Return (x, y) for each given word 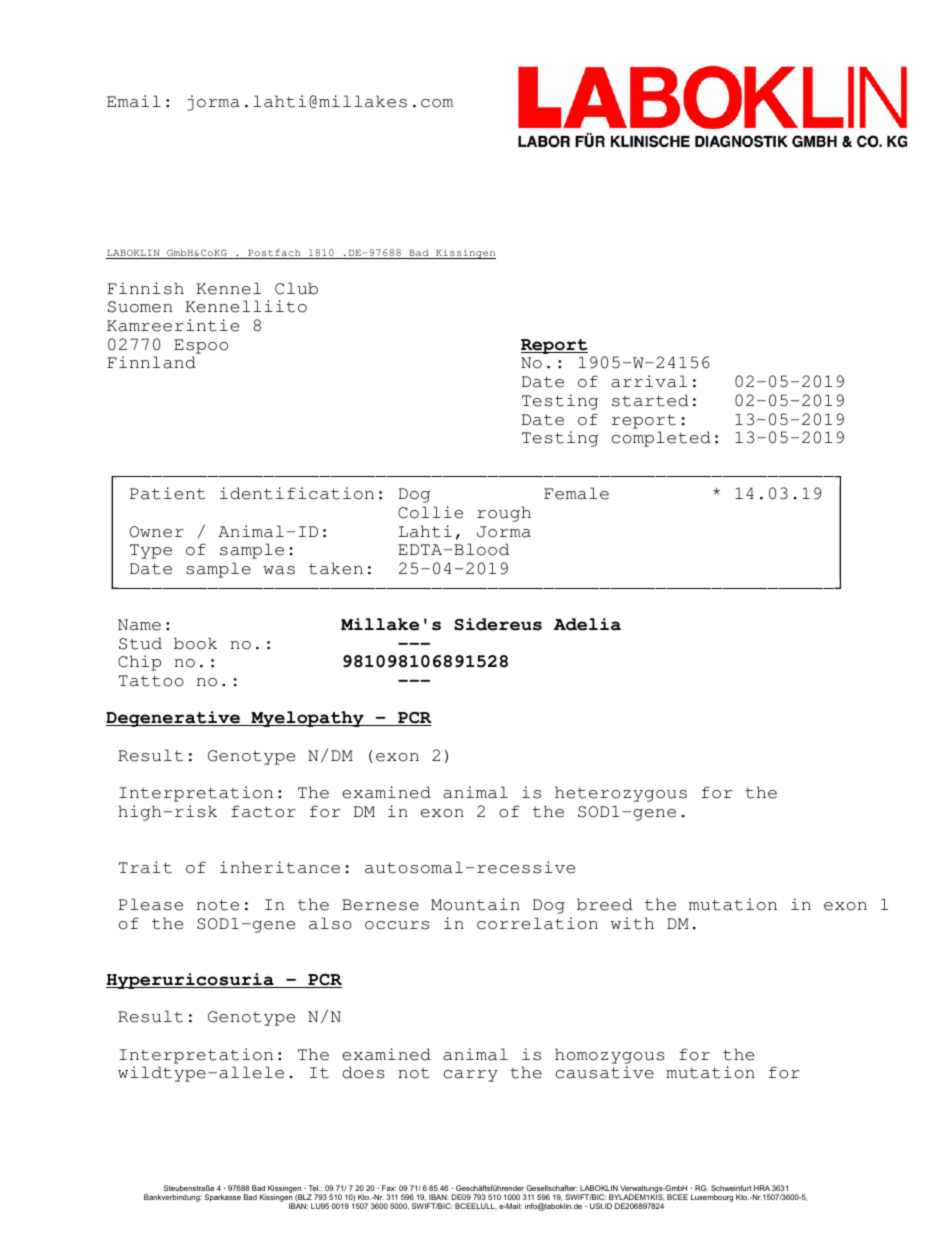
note (218, 905)
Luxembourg (712, 1198)
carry (471, 1076)
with (632, 923)
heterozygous (621, 794)
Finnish (145, 288)
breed (605, 904)
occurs (397, 925)
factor (263, 811)
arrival (649, 381)
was (279, 570)
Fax (389, 1188)
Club (296, 288)
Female (576, 493)
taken (336, 568)
